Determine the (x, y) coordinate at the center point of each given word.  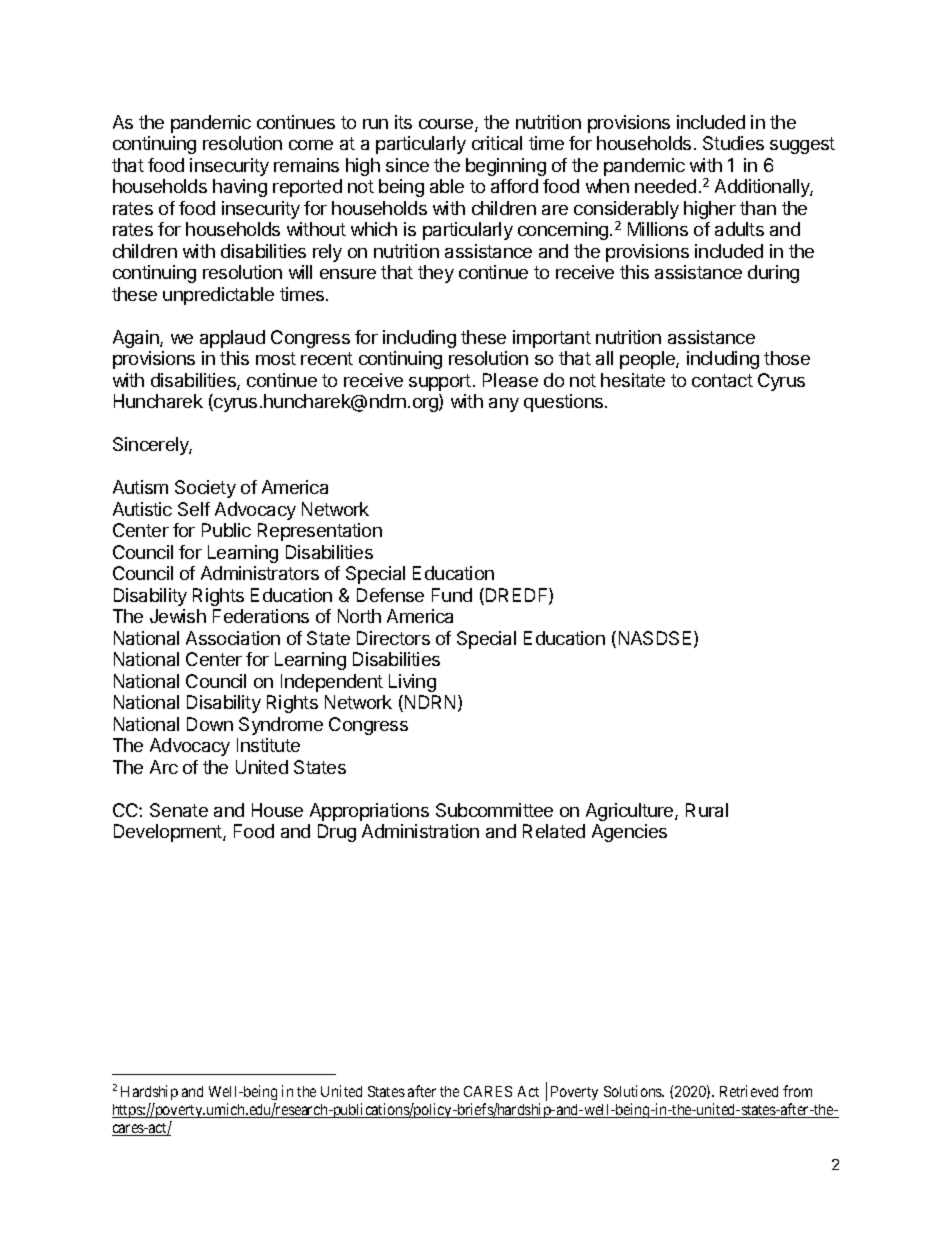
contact (722, 380)
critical (497, 143)
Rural (707, 810)
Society (205, 489)
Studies (733, 143)
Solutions (634, 1091)
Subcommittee (494, 810)
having (240, 188)
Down (210, 724)
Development (169, 833)
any (504, 405)
